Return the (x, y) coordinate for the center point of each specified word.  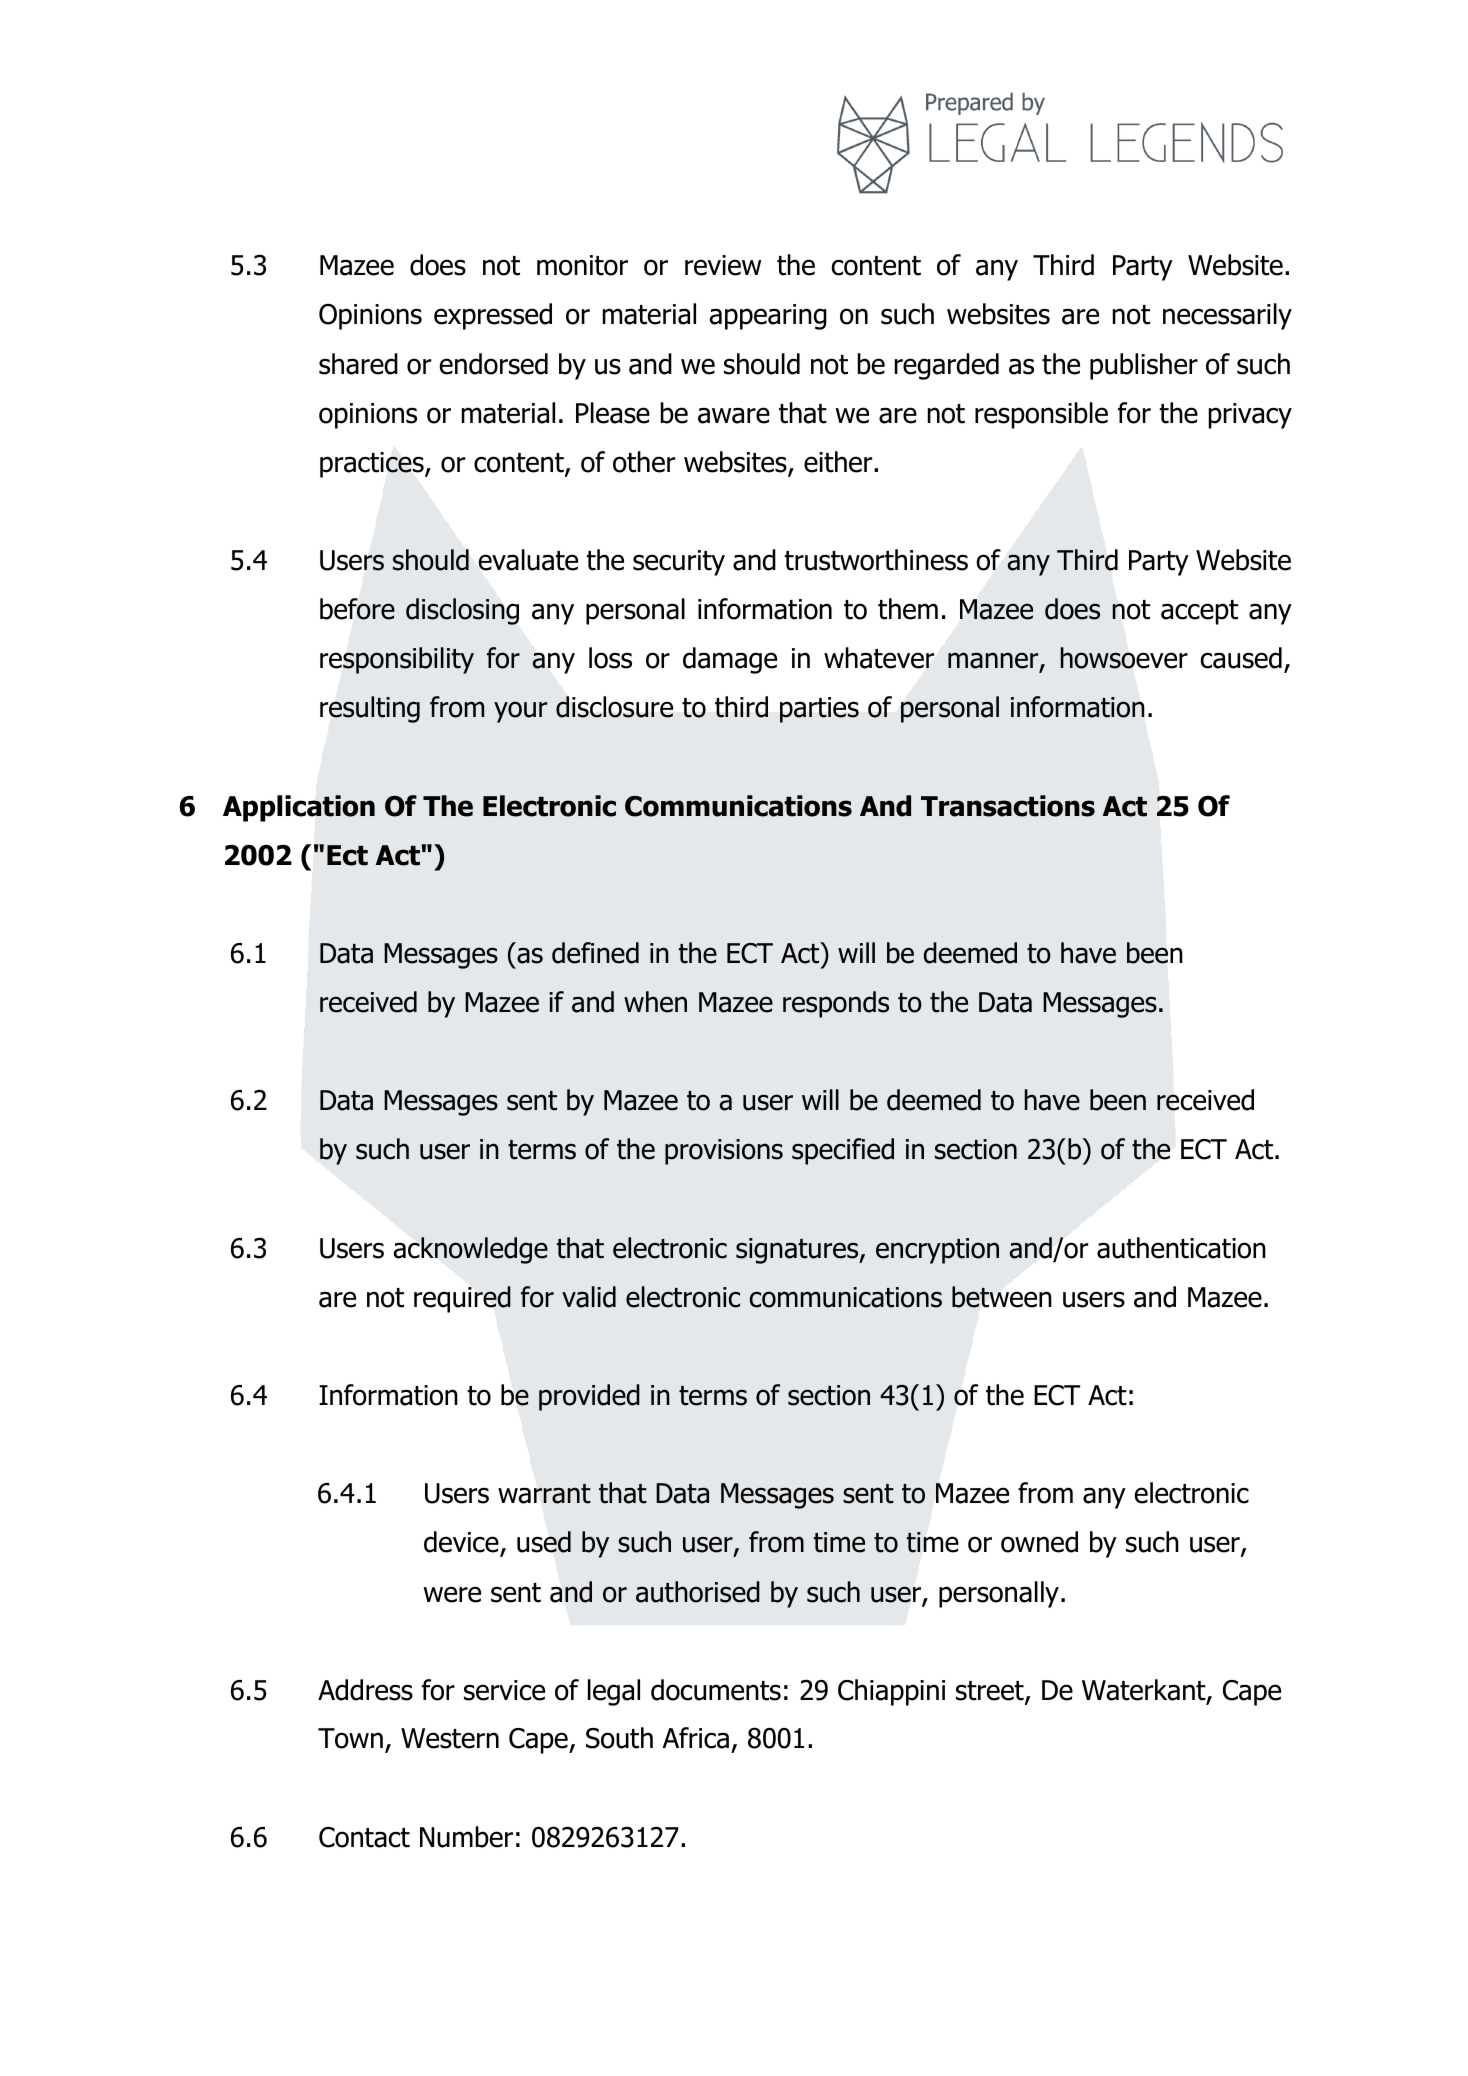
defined (595, 953)
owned (1039, 1542)
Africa (695, 1738)
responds (836, 1004)
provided (589, 1397)
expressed (493, 316)
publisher (1144, 366)
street (991, 1692)
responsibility (397, 660)
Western (450, 1738)
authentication (1181, 1248)
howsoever (1124, 658)
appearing (768, 317)
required (462, 1299)
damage (730, 660)
